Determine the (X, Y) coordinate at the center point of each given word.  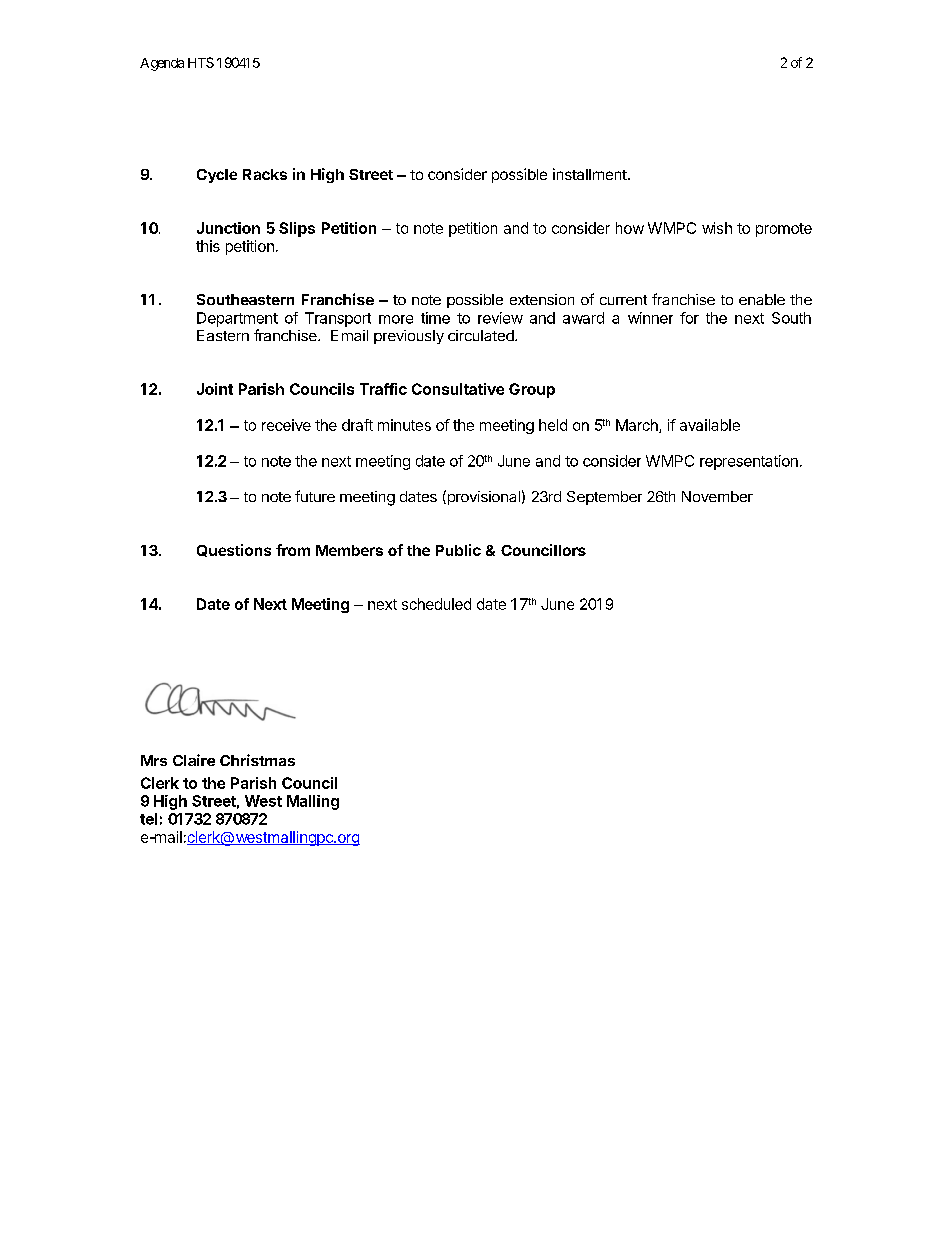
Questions (234, 550)
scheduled (436, 604)
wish (717, 228)
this (208, 246)
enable (762, 299)
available (710, 425)
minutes (404, 425)
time (435, 318)
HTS (201, 62)
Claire (194, 760)
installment (590, 174)
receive (286, 425)
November (717, 496)
